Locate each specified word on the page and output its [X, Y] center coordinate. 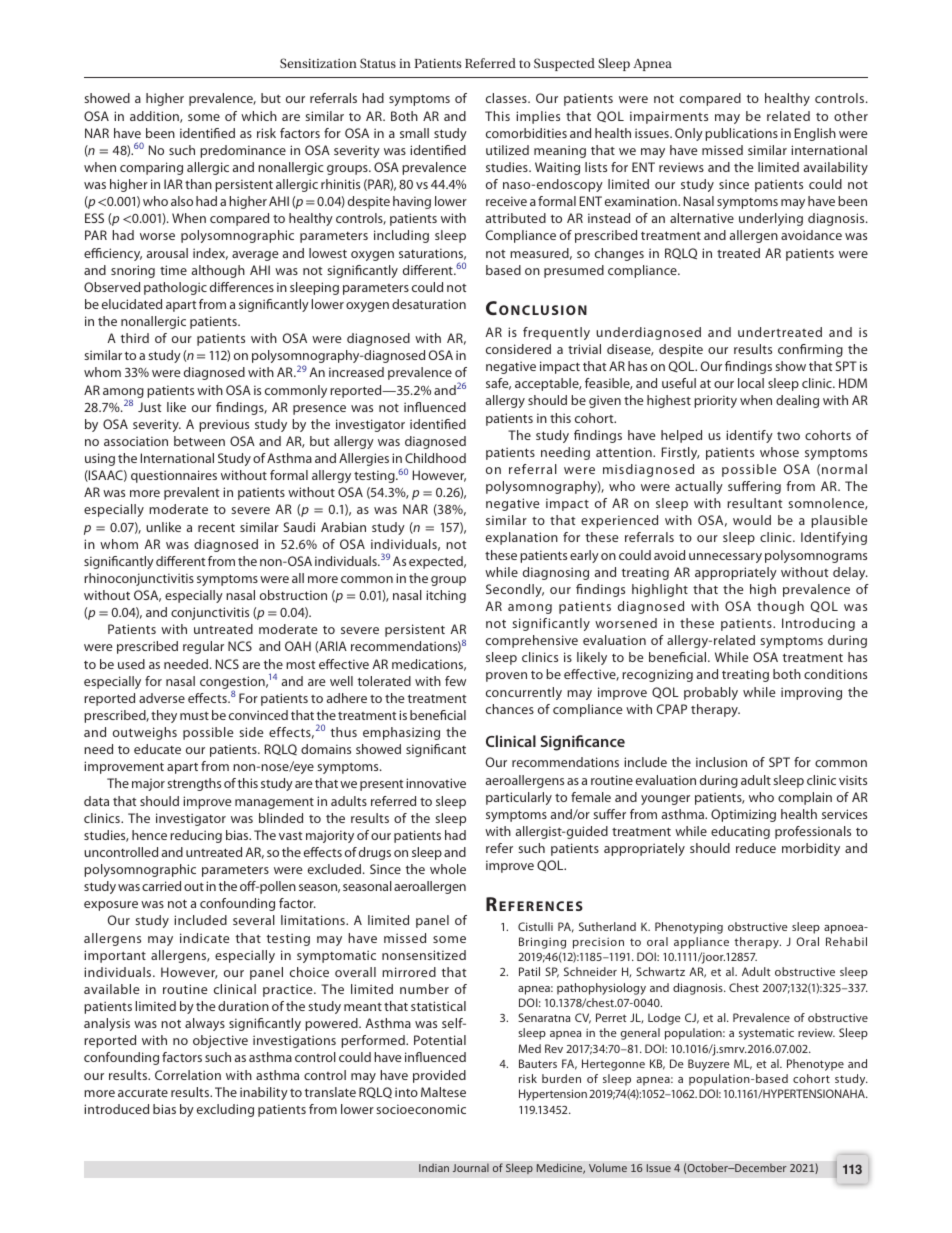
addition [155, 117]
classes [507, 98]
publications [741, 134]
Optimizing [743, 815]
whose [779, 452]
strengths [194, 784]
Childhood [435, 458]
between [199, 441]
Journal [471, 1168]
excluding [225, 1110]
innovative [436, 783]
